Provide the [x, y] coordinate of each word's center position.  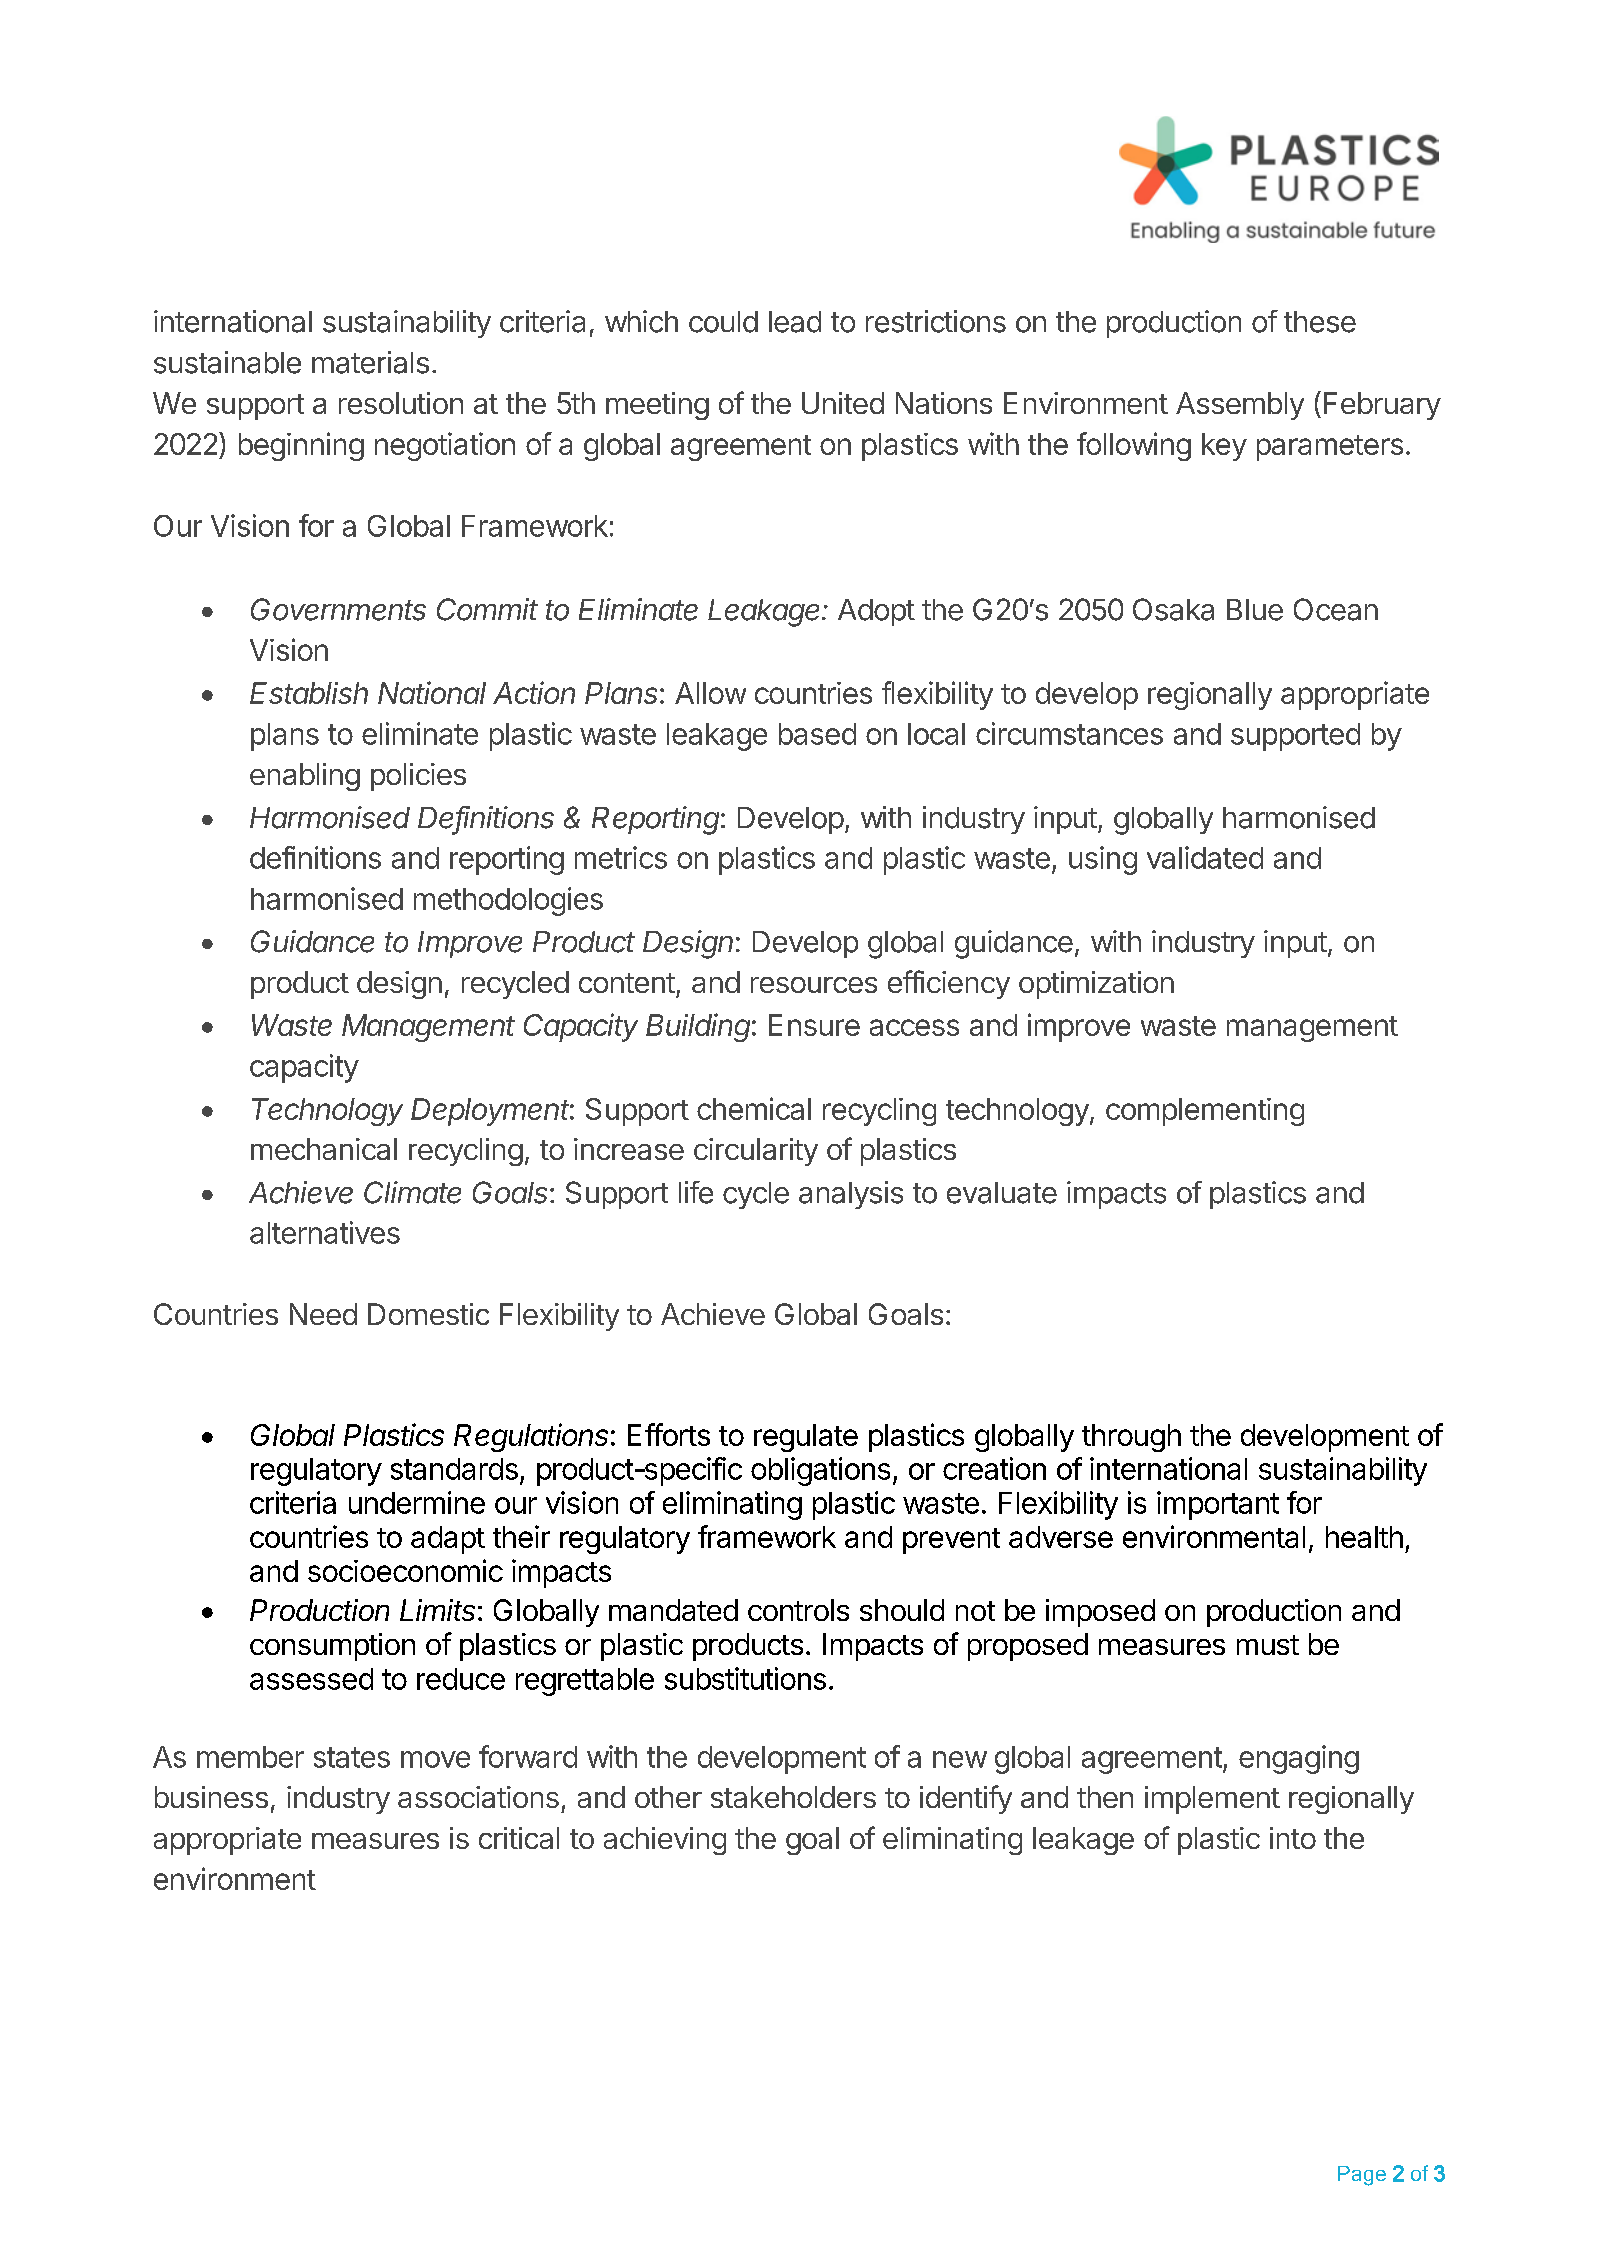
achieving [665, 1841]
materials [370, 362]
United [843, 403]
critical [519, 1838]
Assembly [1240, 406]
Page [1362, 2176]
